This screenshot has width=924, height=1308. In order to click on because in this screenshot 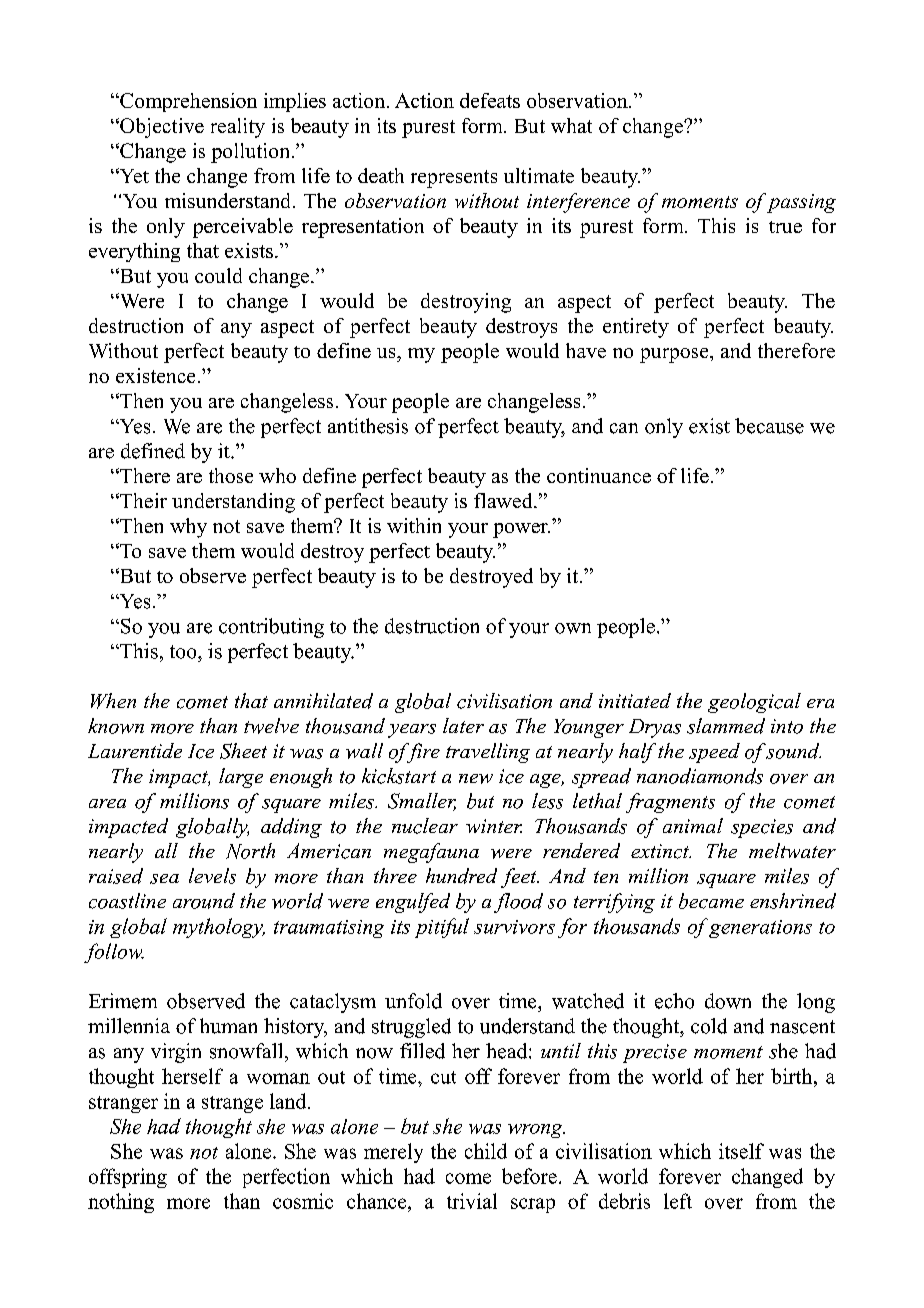, I will do `click(769, 426)`.
